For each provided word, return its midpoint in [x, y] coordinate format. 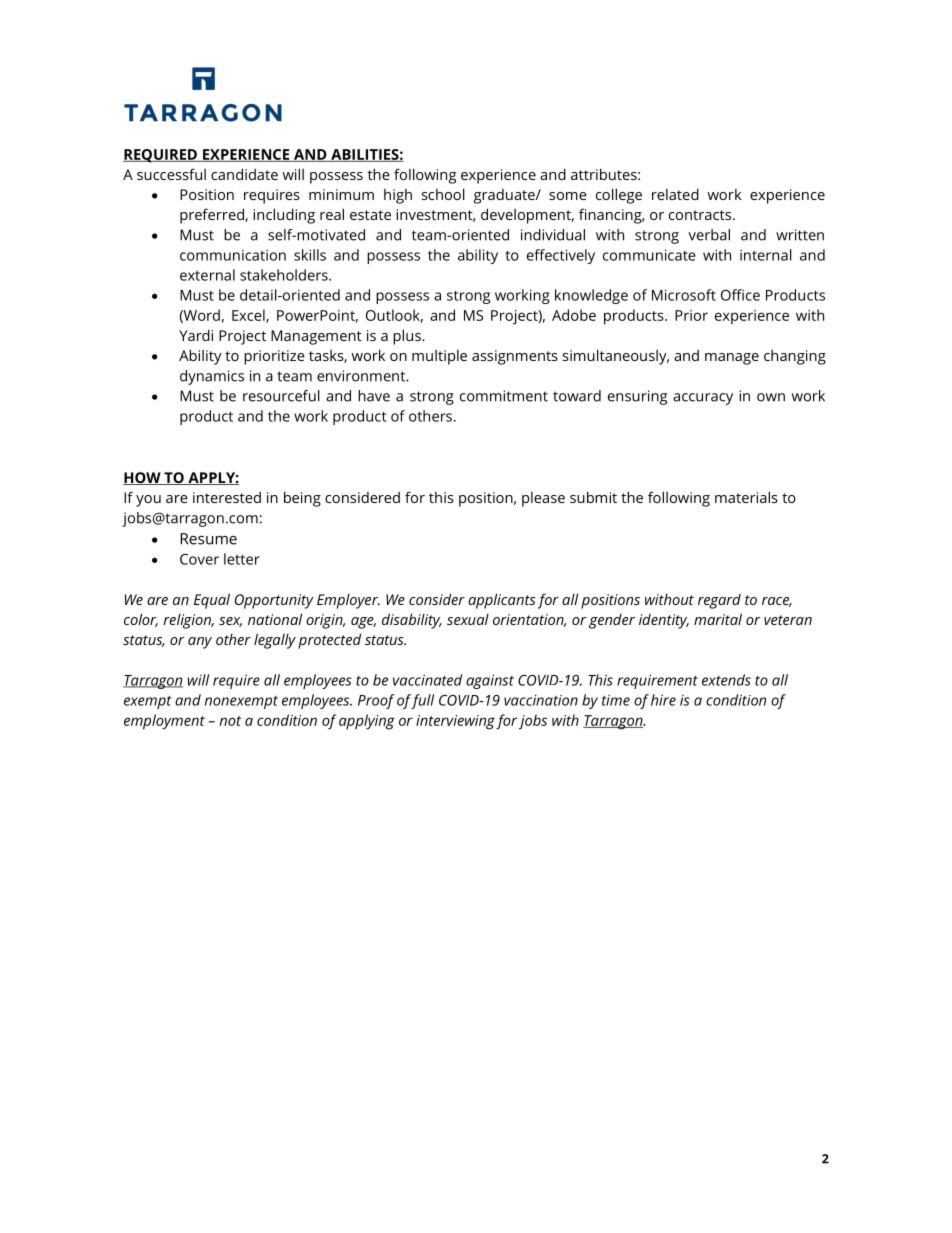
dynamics [212, 377]
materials [746, 497]
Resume [208, 539]
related [675, 194]
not [230, 721]
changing [795, 357]
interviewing [455, 722]
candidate [244, 174]
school [443, 194]
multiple [439, 357]
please [543, 499]
